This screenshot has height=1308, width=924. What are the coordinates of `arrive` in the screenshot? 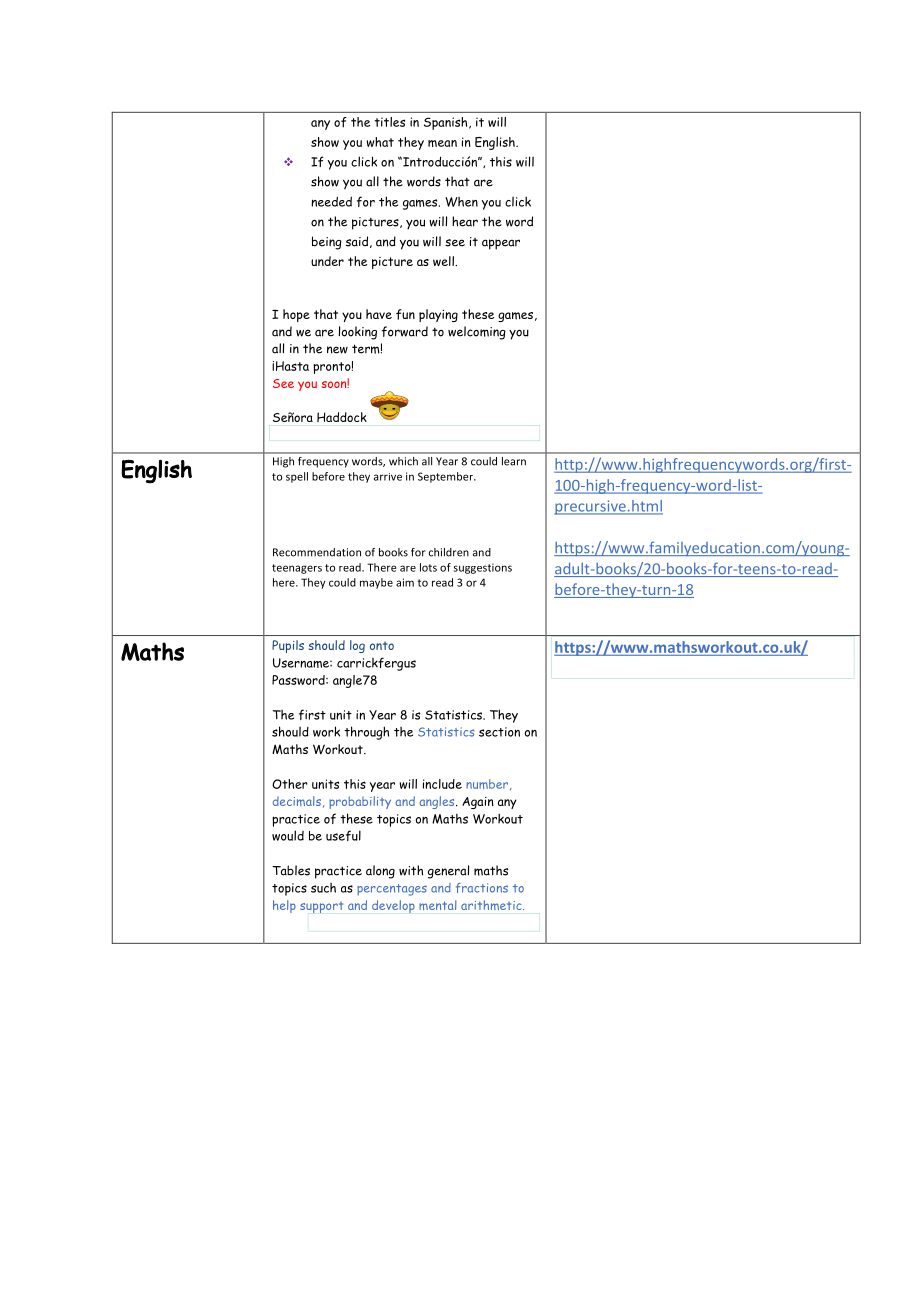 It's located at (388, 477).
